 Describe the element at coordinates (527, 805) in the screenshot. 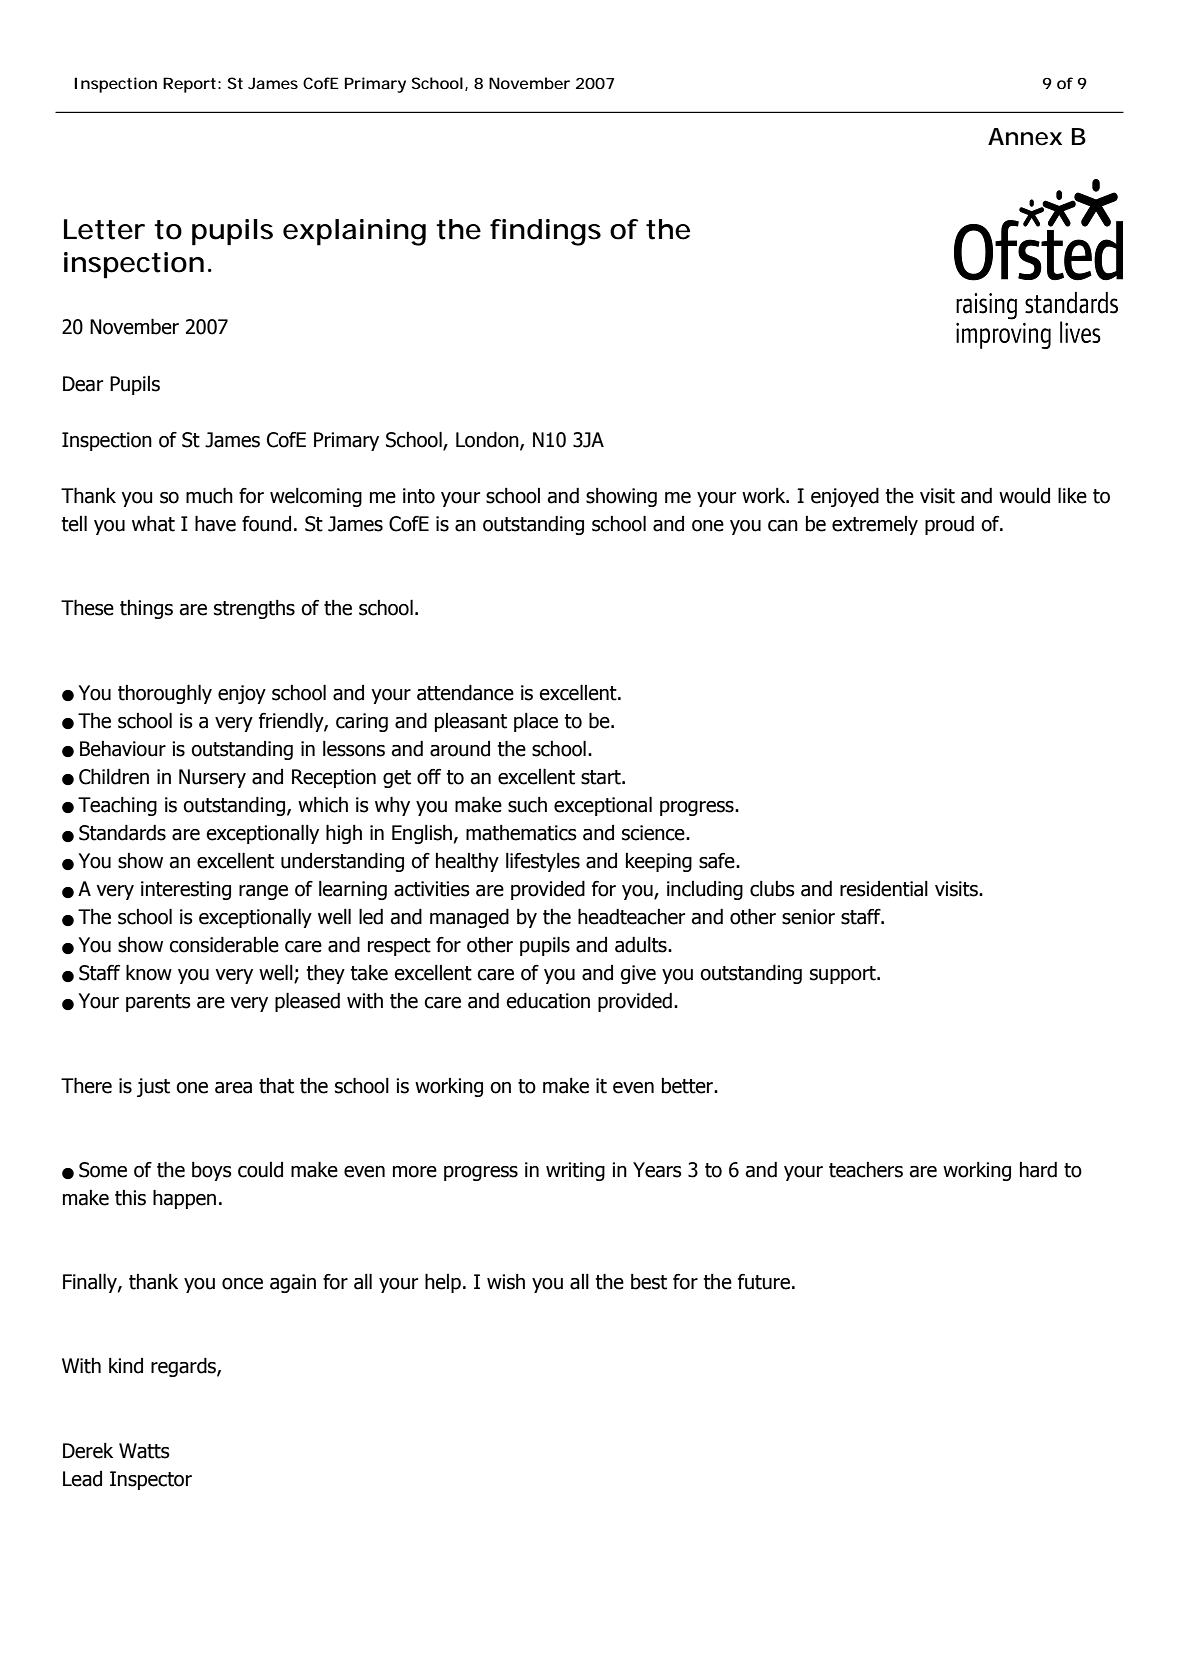

I see `such` at that location.
